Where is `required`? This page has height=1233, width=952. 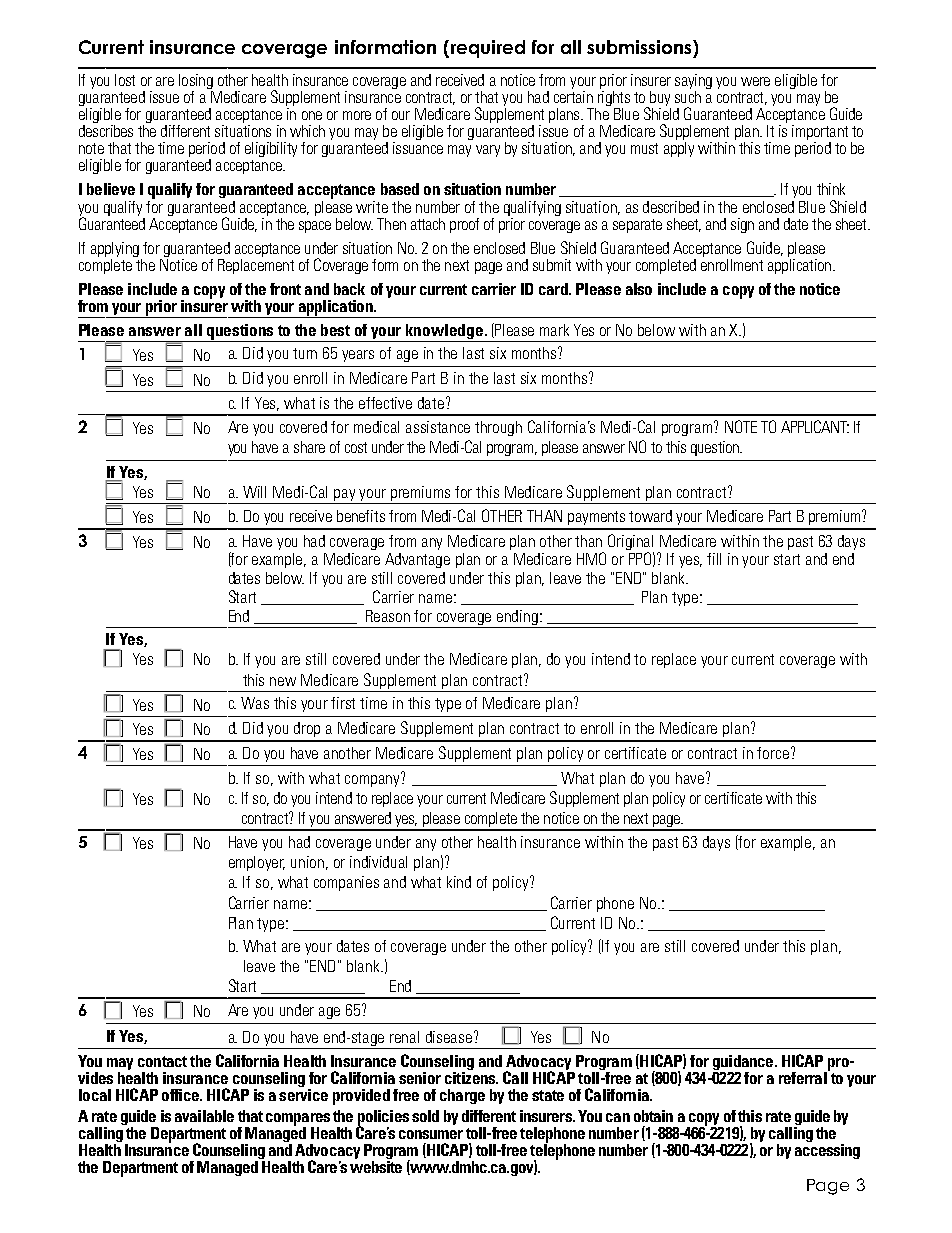
required is located at coordinates (486, 49).
